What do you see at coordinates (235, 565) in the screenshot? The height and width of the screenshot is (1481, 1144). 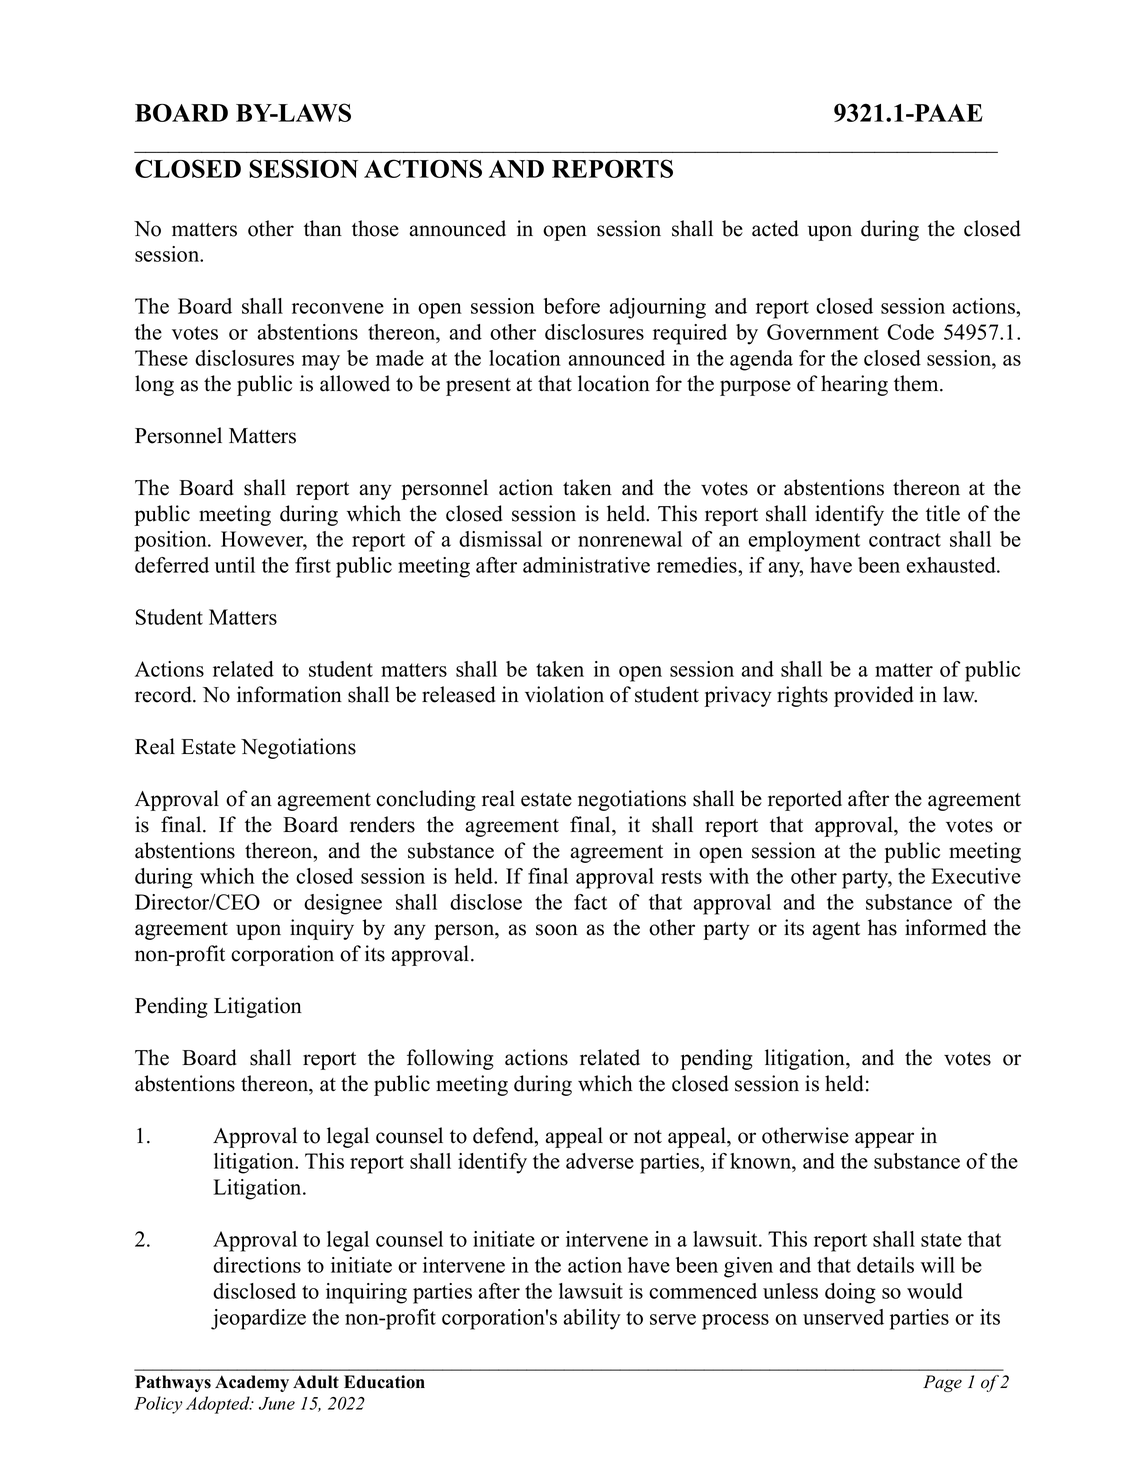 I see `until` at bounding box center [235, 565].
